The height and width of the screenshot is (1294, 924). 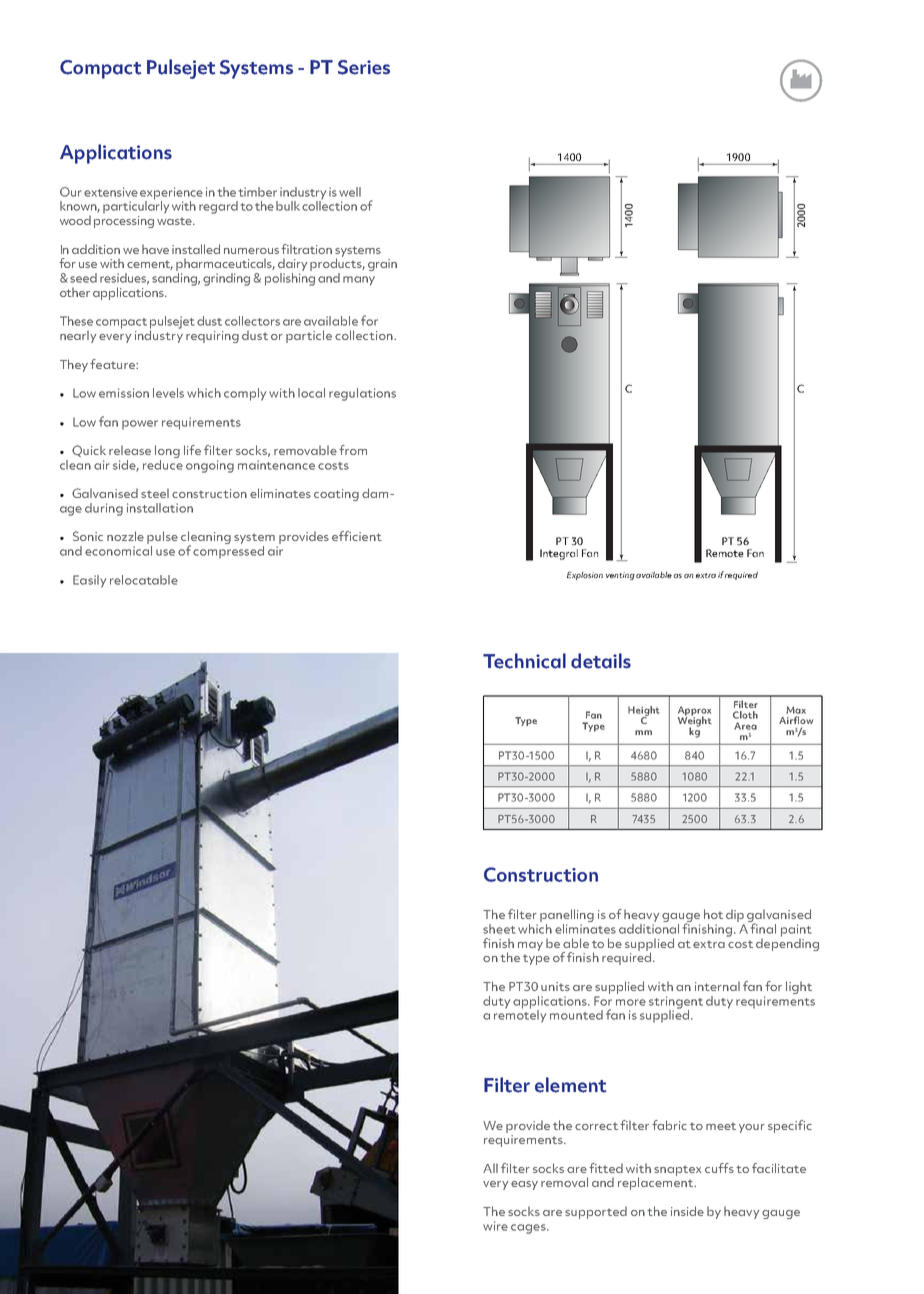 I want to click on sheet, so click(x=499, y=929).
